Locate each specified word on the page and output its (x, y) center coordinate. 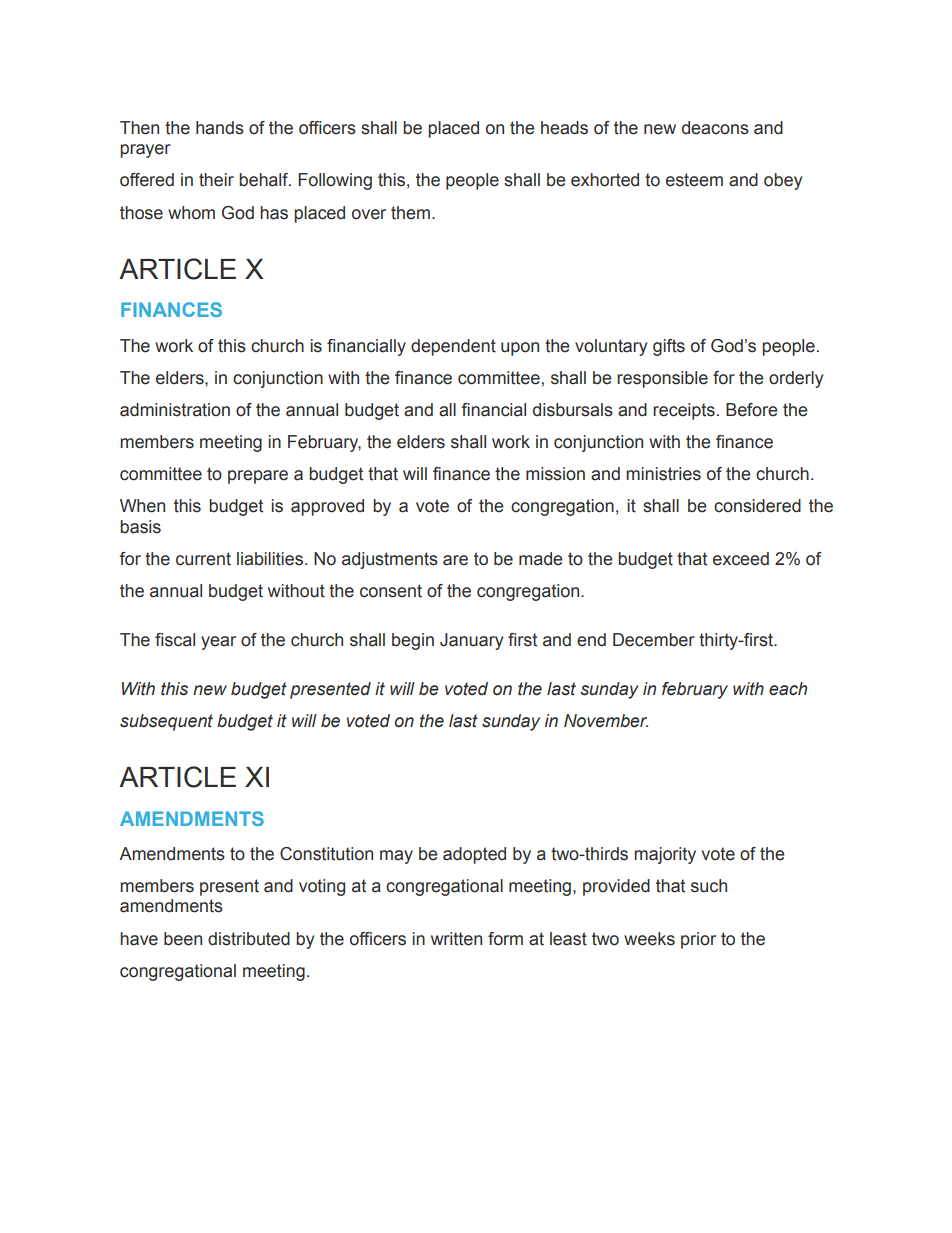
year (218, 643)
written (456, 939)
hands (220, 128)
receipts (684, 411)
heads (564, 128)
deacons (715, 128)
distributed (249, 939)
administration (175, 410)
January (471, 641)
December (654, 640)
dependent (453, 347)
